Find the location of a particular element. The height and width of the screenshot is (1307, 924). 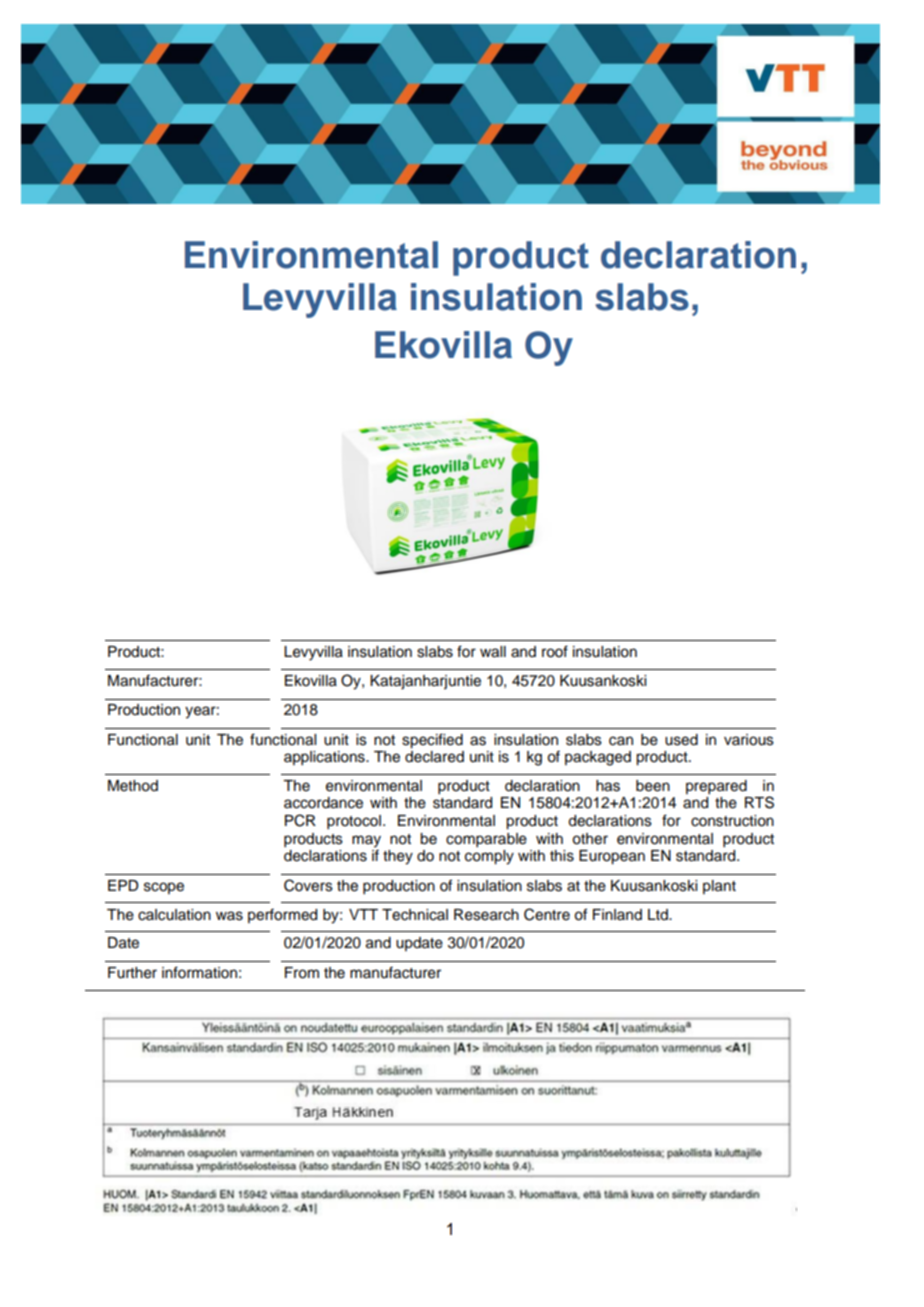

used is located at coordinates (681, 740).
